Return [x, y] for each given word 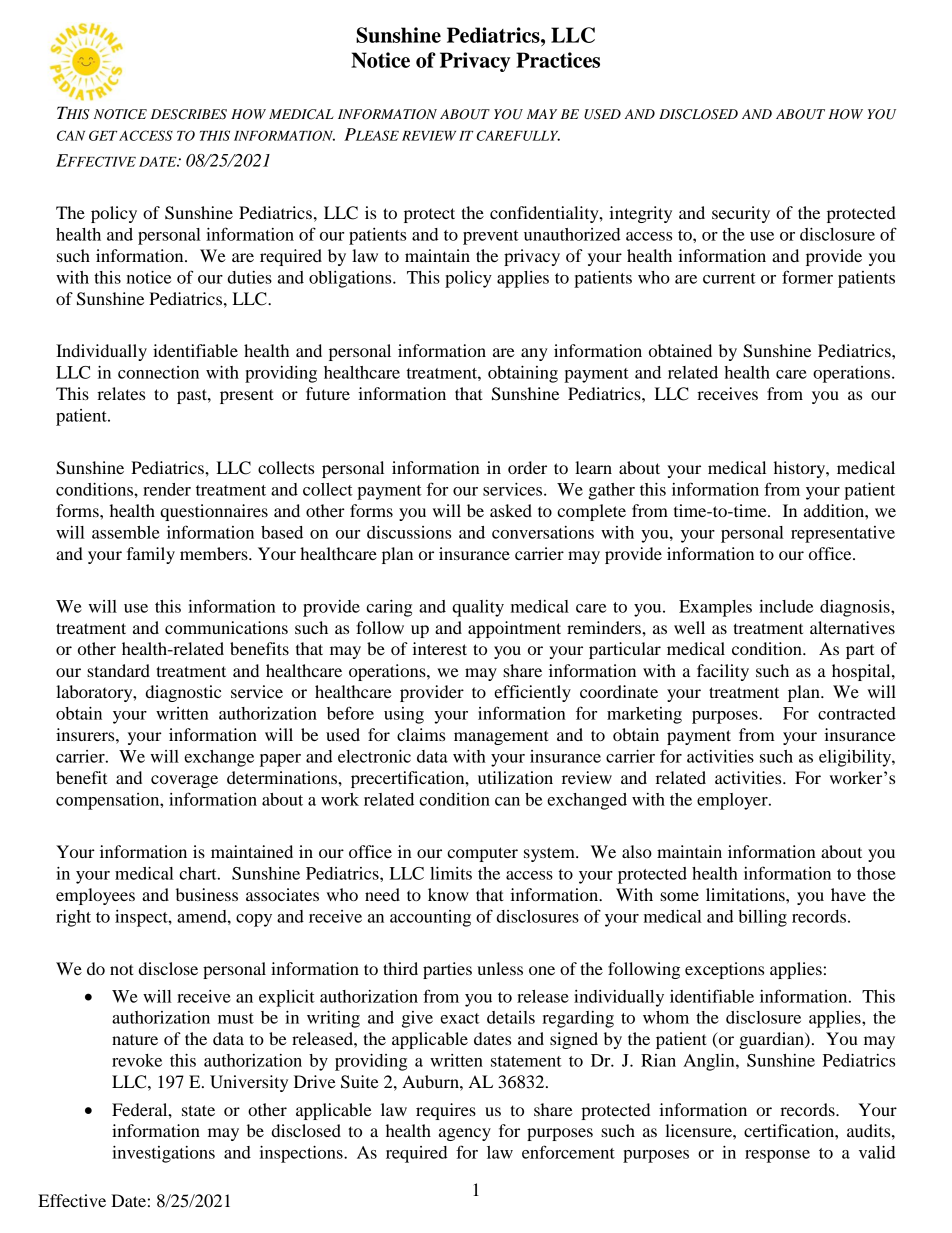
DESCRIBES [189, 114]
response [777, 1156]
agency [465, 1134]
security [741, 214]
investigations [163, 1154]
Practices [558, 60]
